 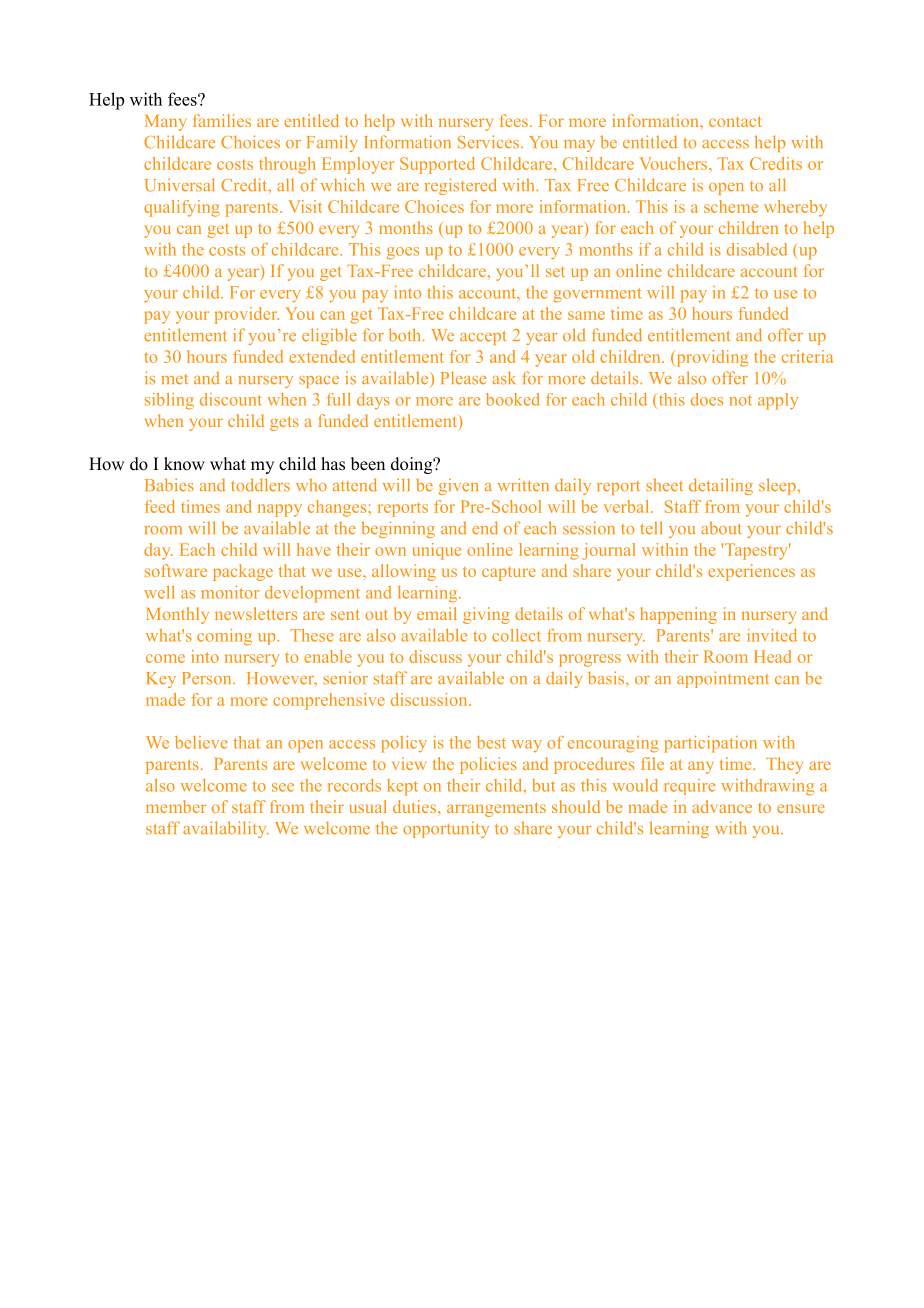 I want to click on contact, so click(x=735, y=121).
